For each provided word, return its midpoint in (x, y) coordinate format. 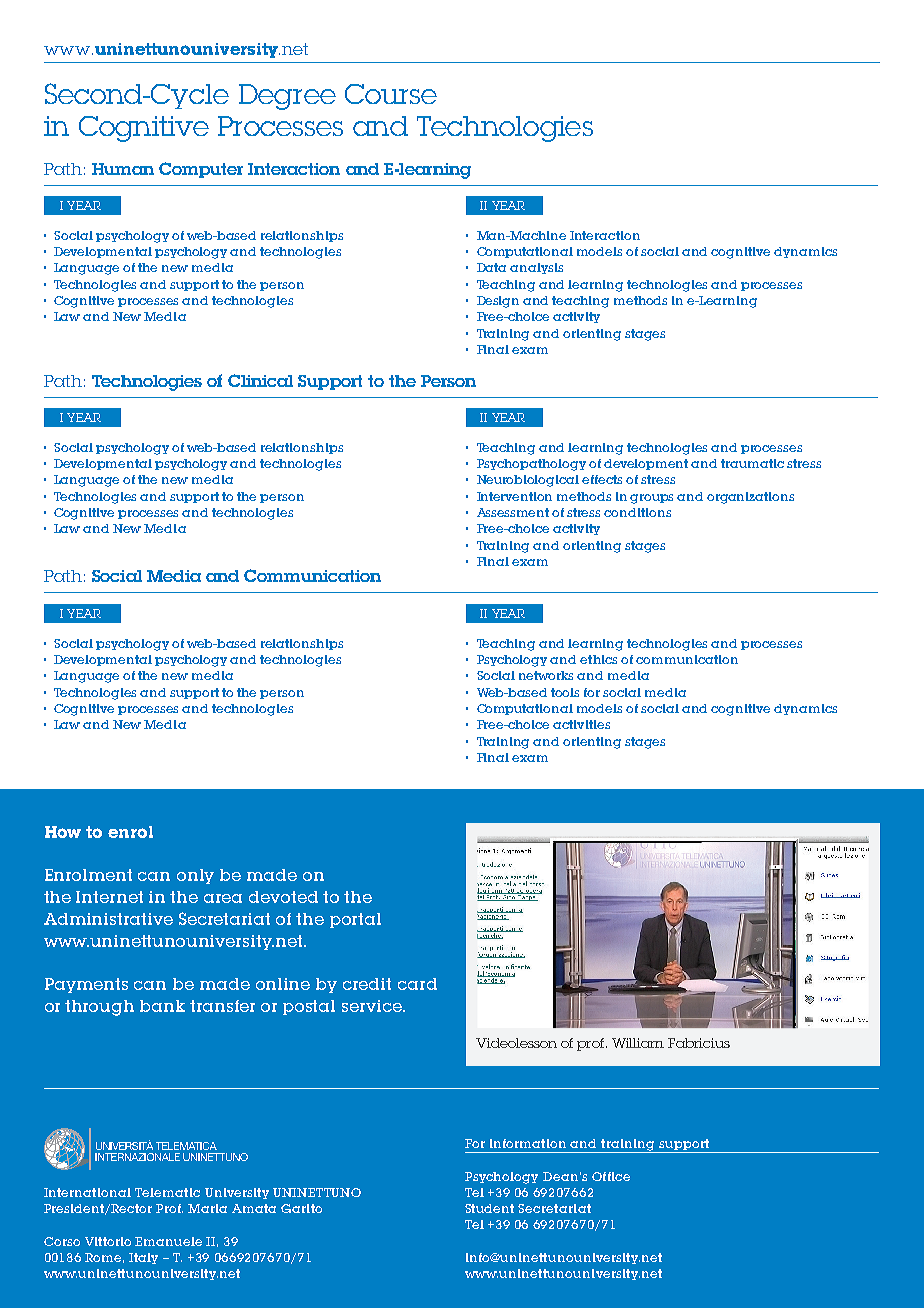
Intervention (514, 496)
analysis (536, 268)
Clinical (260, 380)
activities (581, 724)
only (195, 876)
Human (123, 169)
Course (391, 94)
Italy (143, 1258)
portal (355, 920)
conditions (637, 512)
